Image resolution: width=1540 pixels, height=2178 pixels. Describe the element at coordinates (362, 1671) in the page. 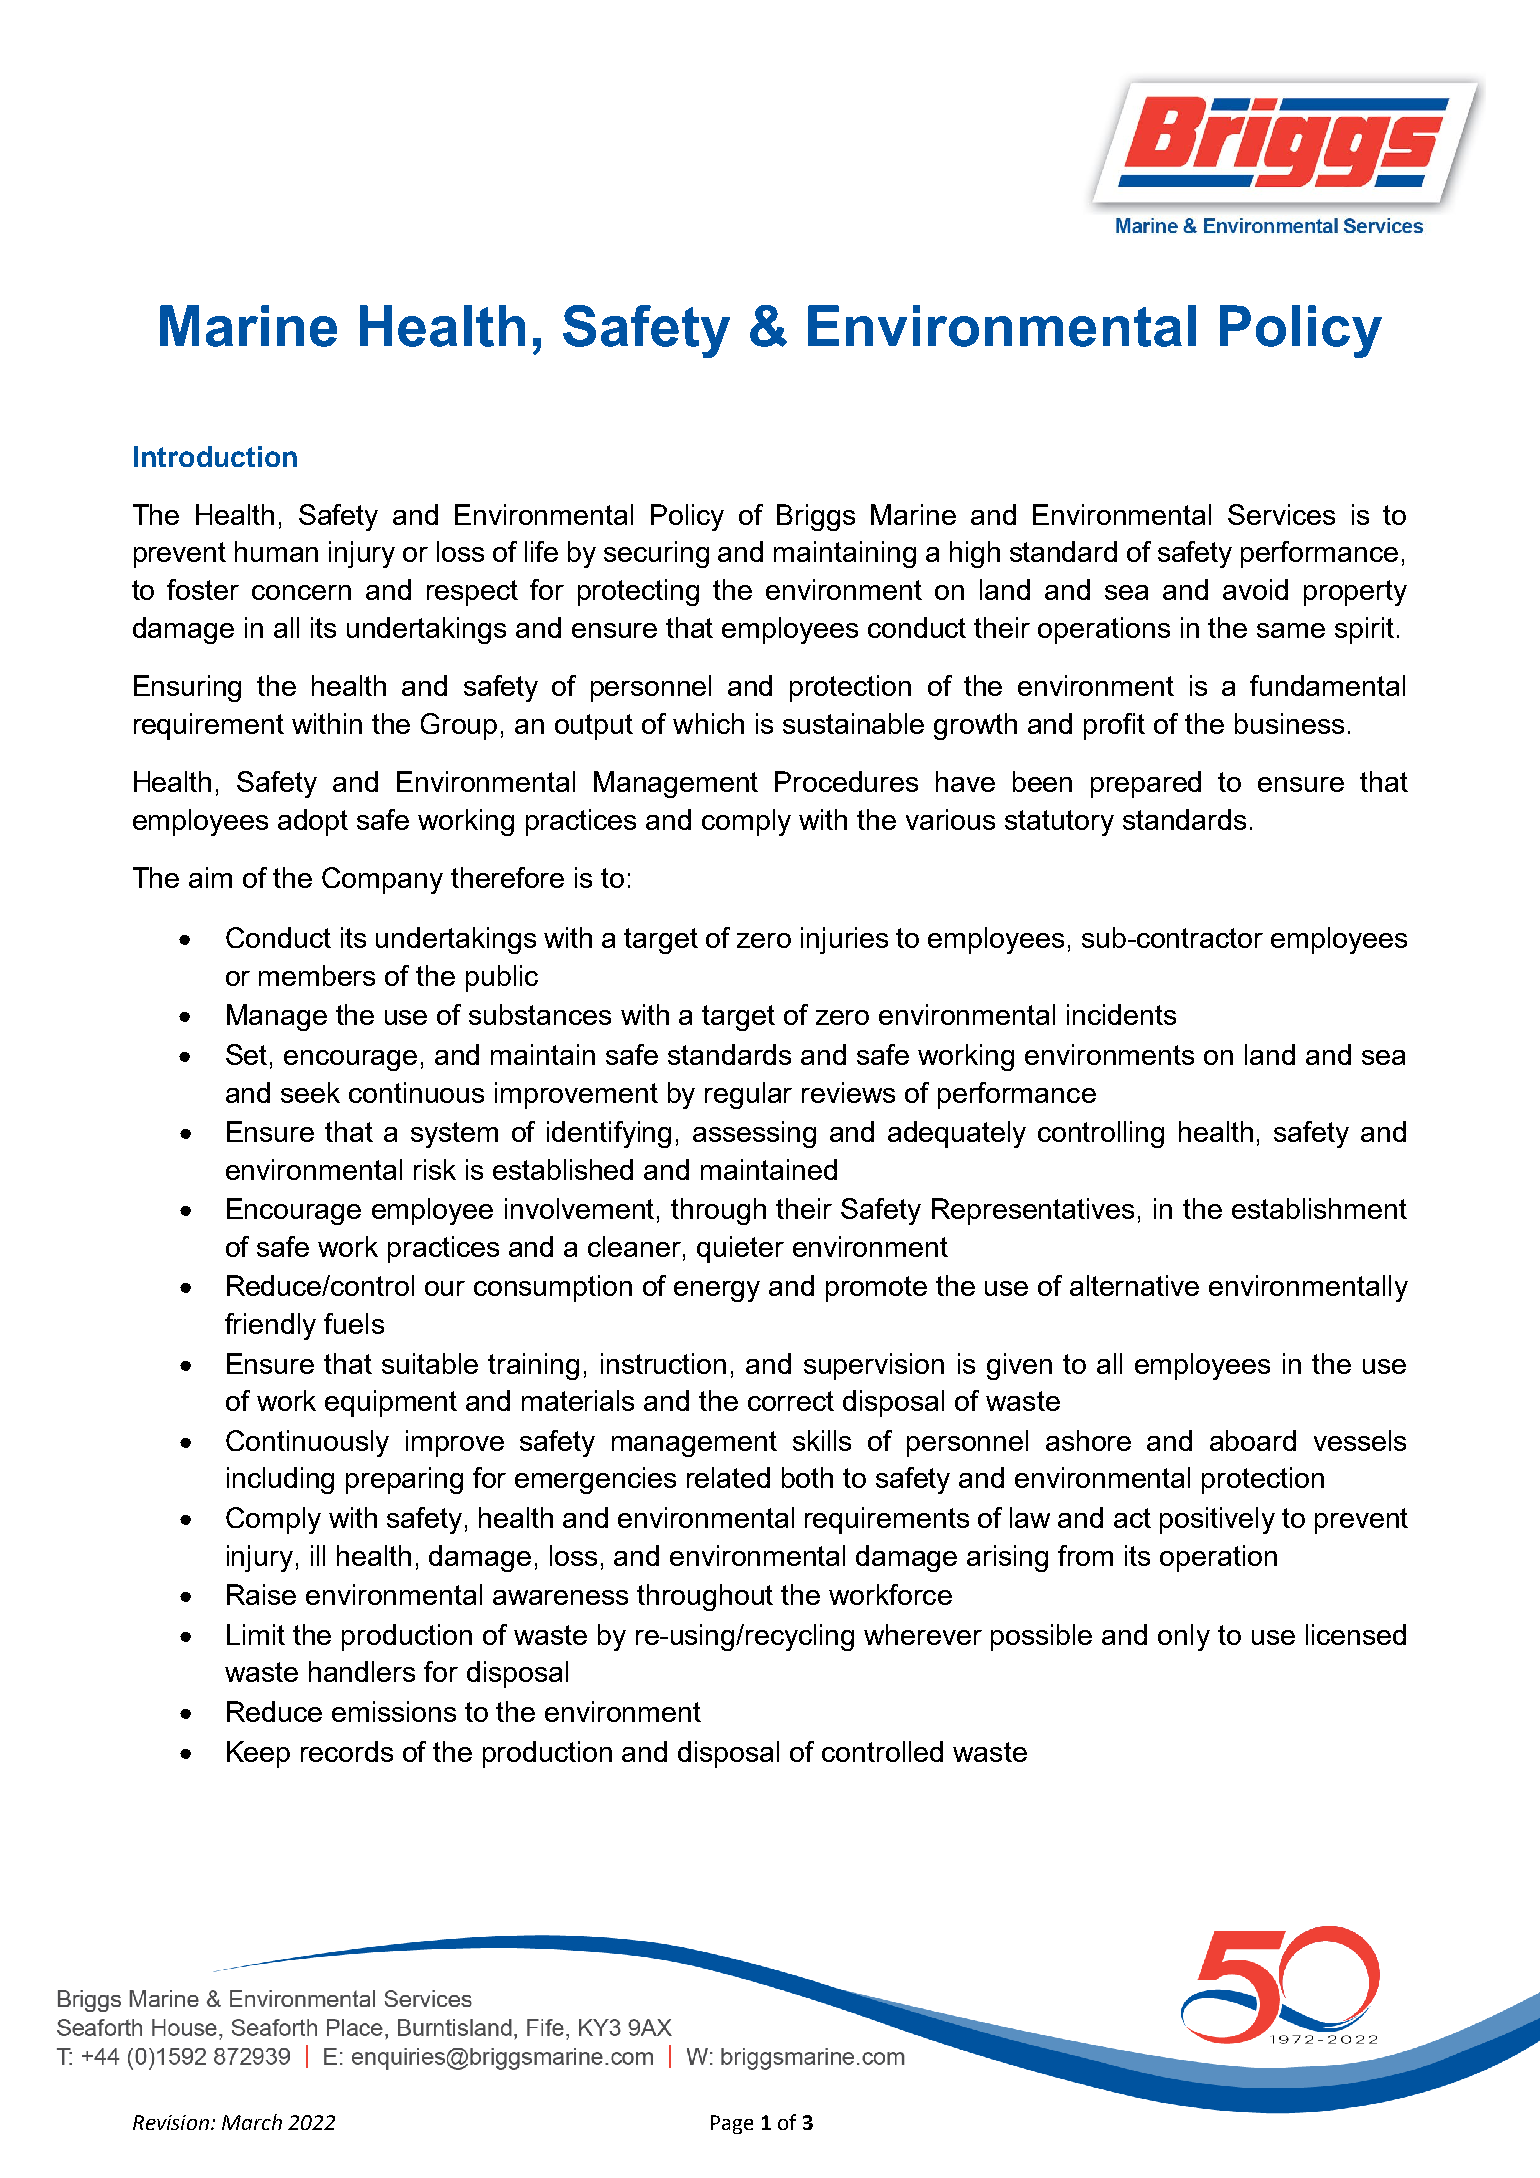

I see `handlers` at that location.
